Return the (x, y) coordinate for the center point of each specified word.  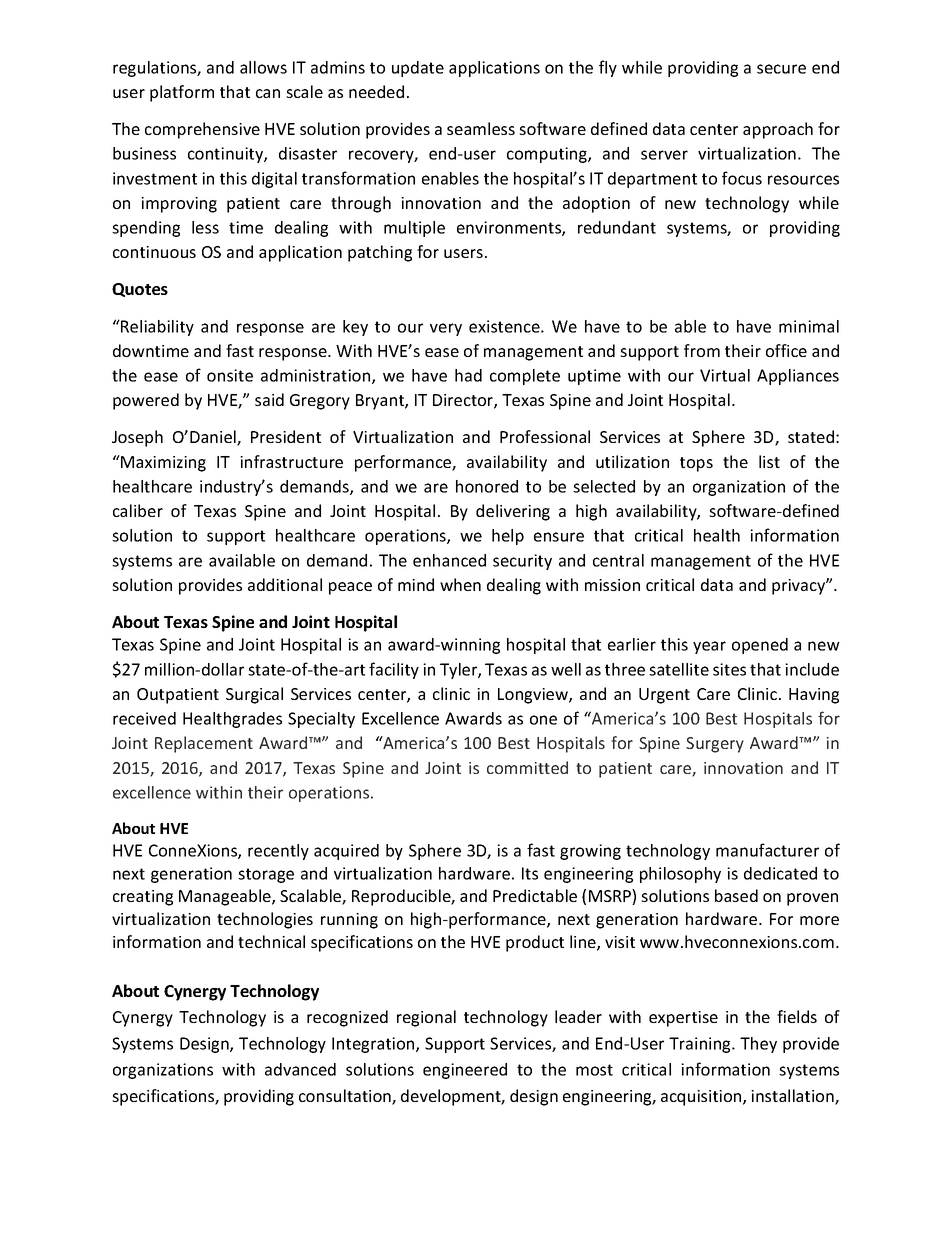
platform (182, 93)
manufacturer (767, 850)
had (468, 375)
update (418, 69)
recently (278, 852)
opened (760, 646)
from (702, 350)
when (460, 584)
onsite (230, 375)
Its (530, 873)
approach (778, 130)
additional (285, 584)
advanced (300, 1069)
